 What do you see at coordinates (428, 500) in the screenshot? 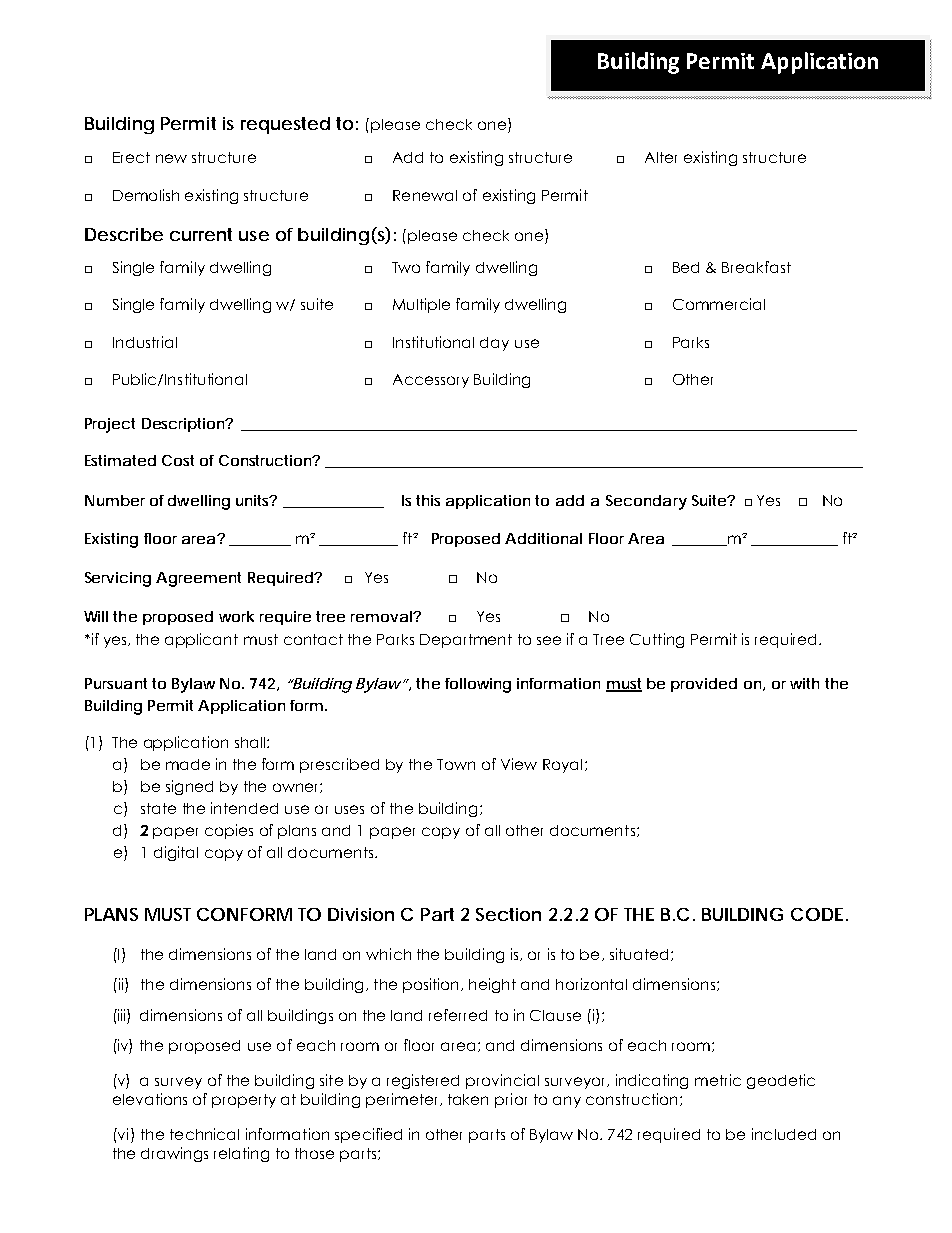
I see `this` at bounding box center [428, 500].
